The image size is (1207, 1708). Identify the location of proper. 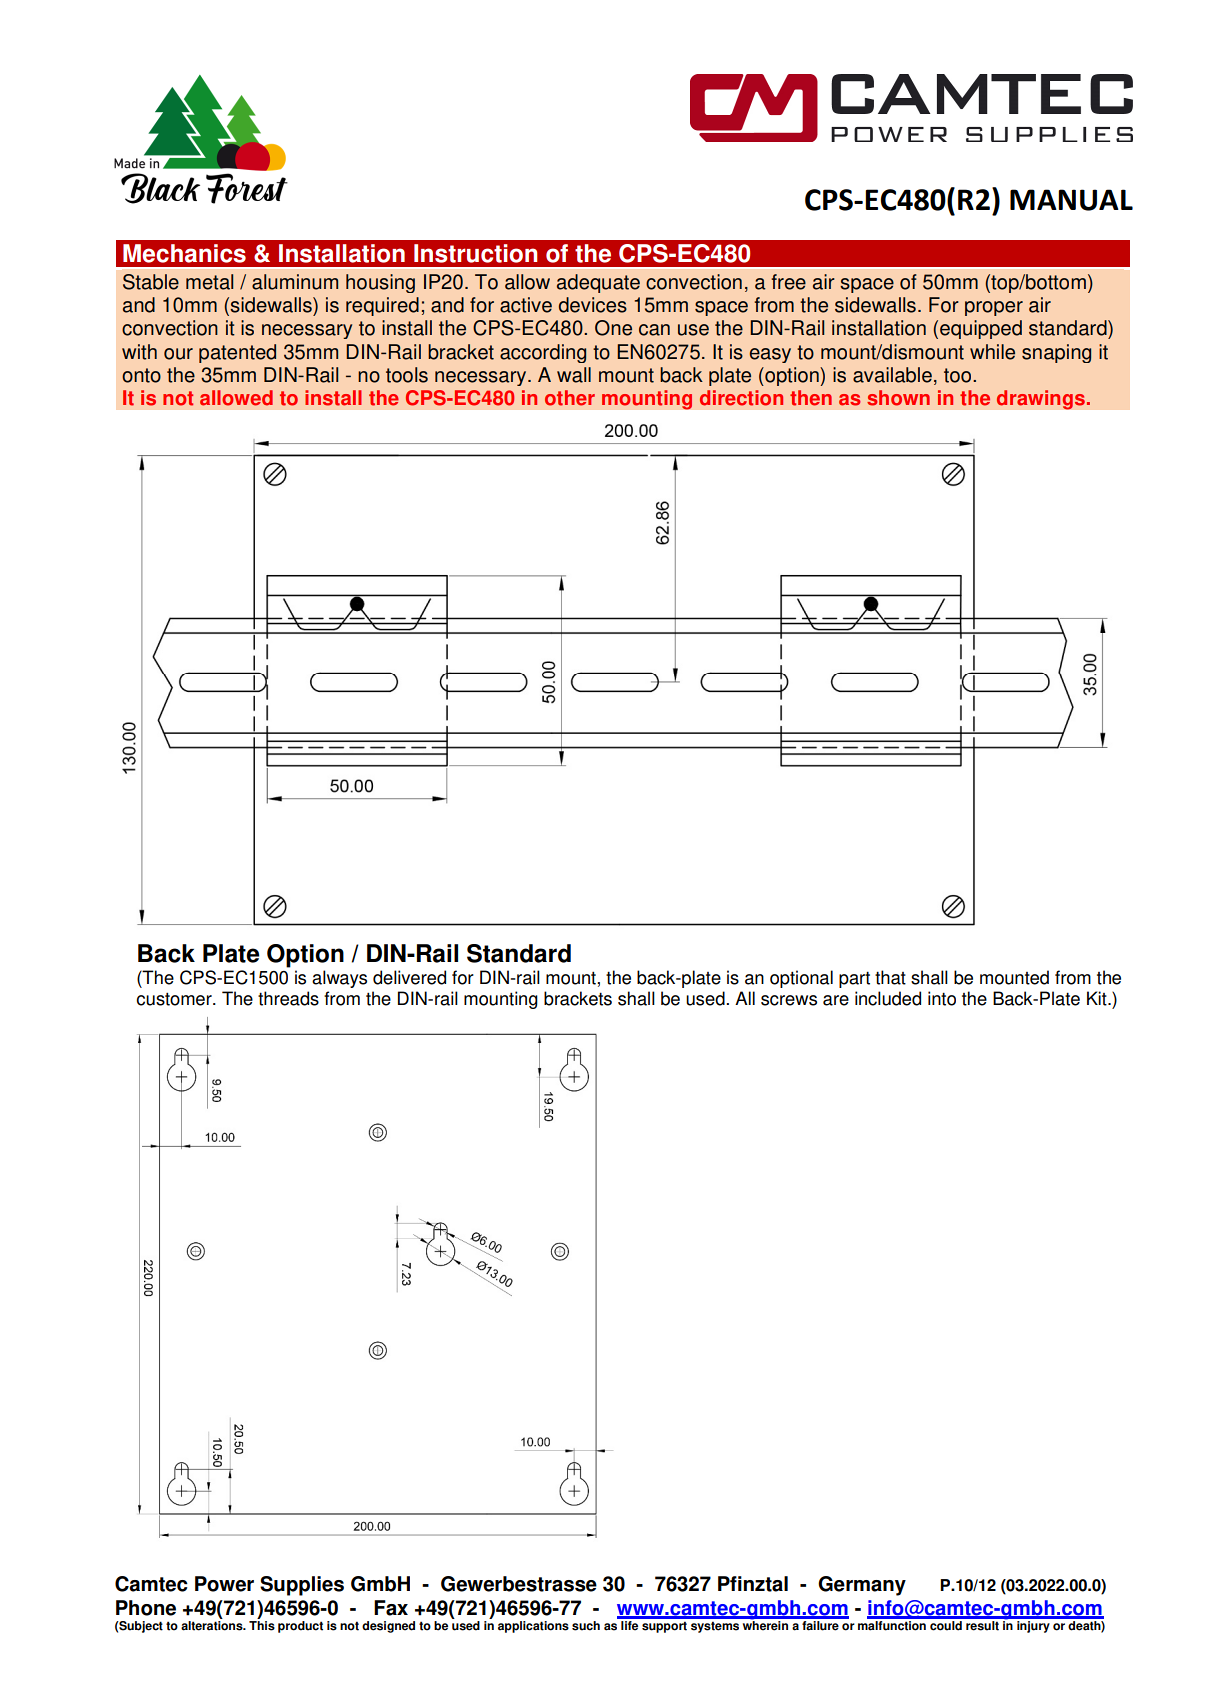
(994, 308).
